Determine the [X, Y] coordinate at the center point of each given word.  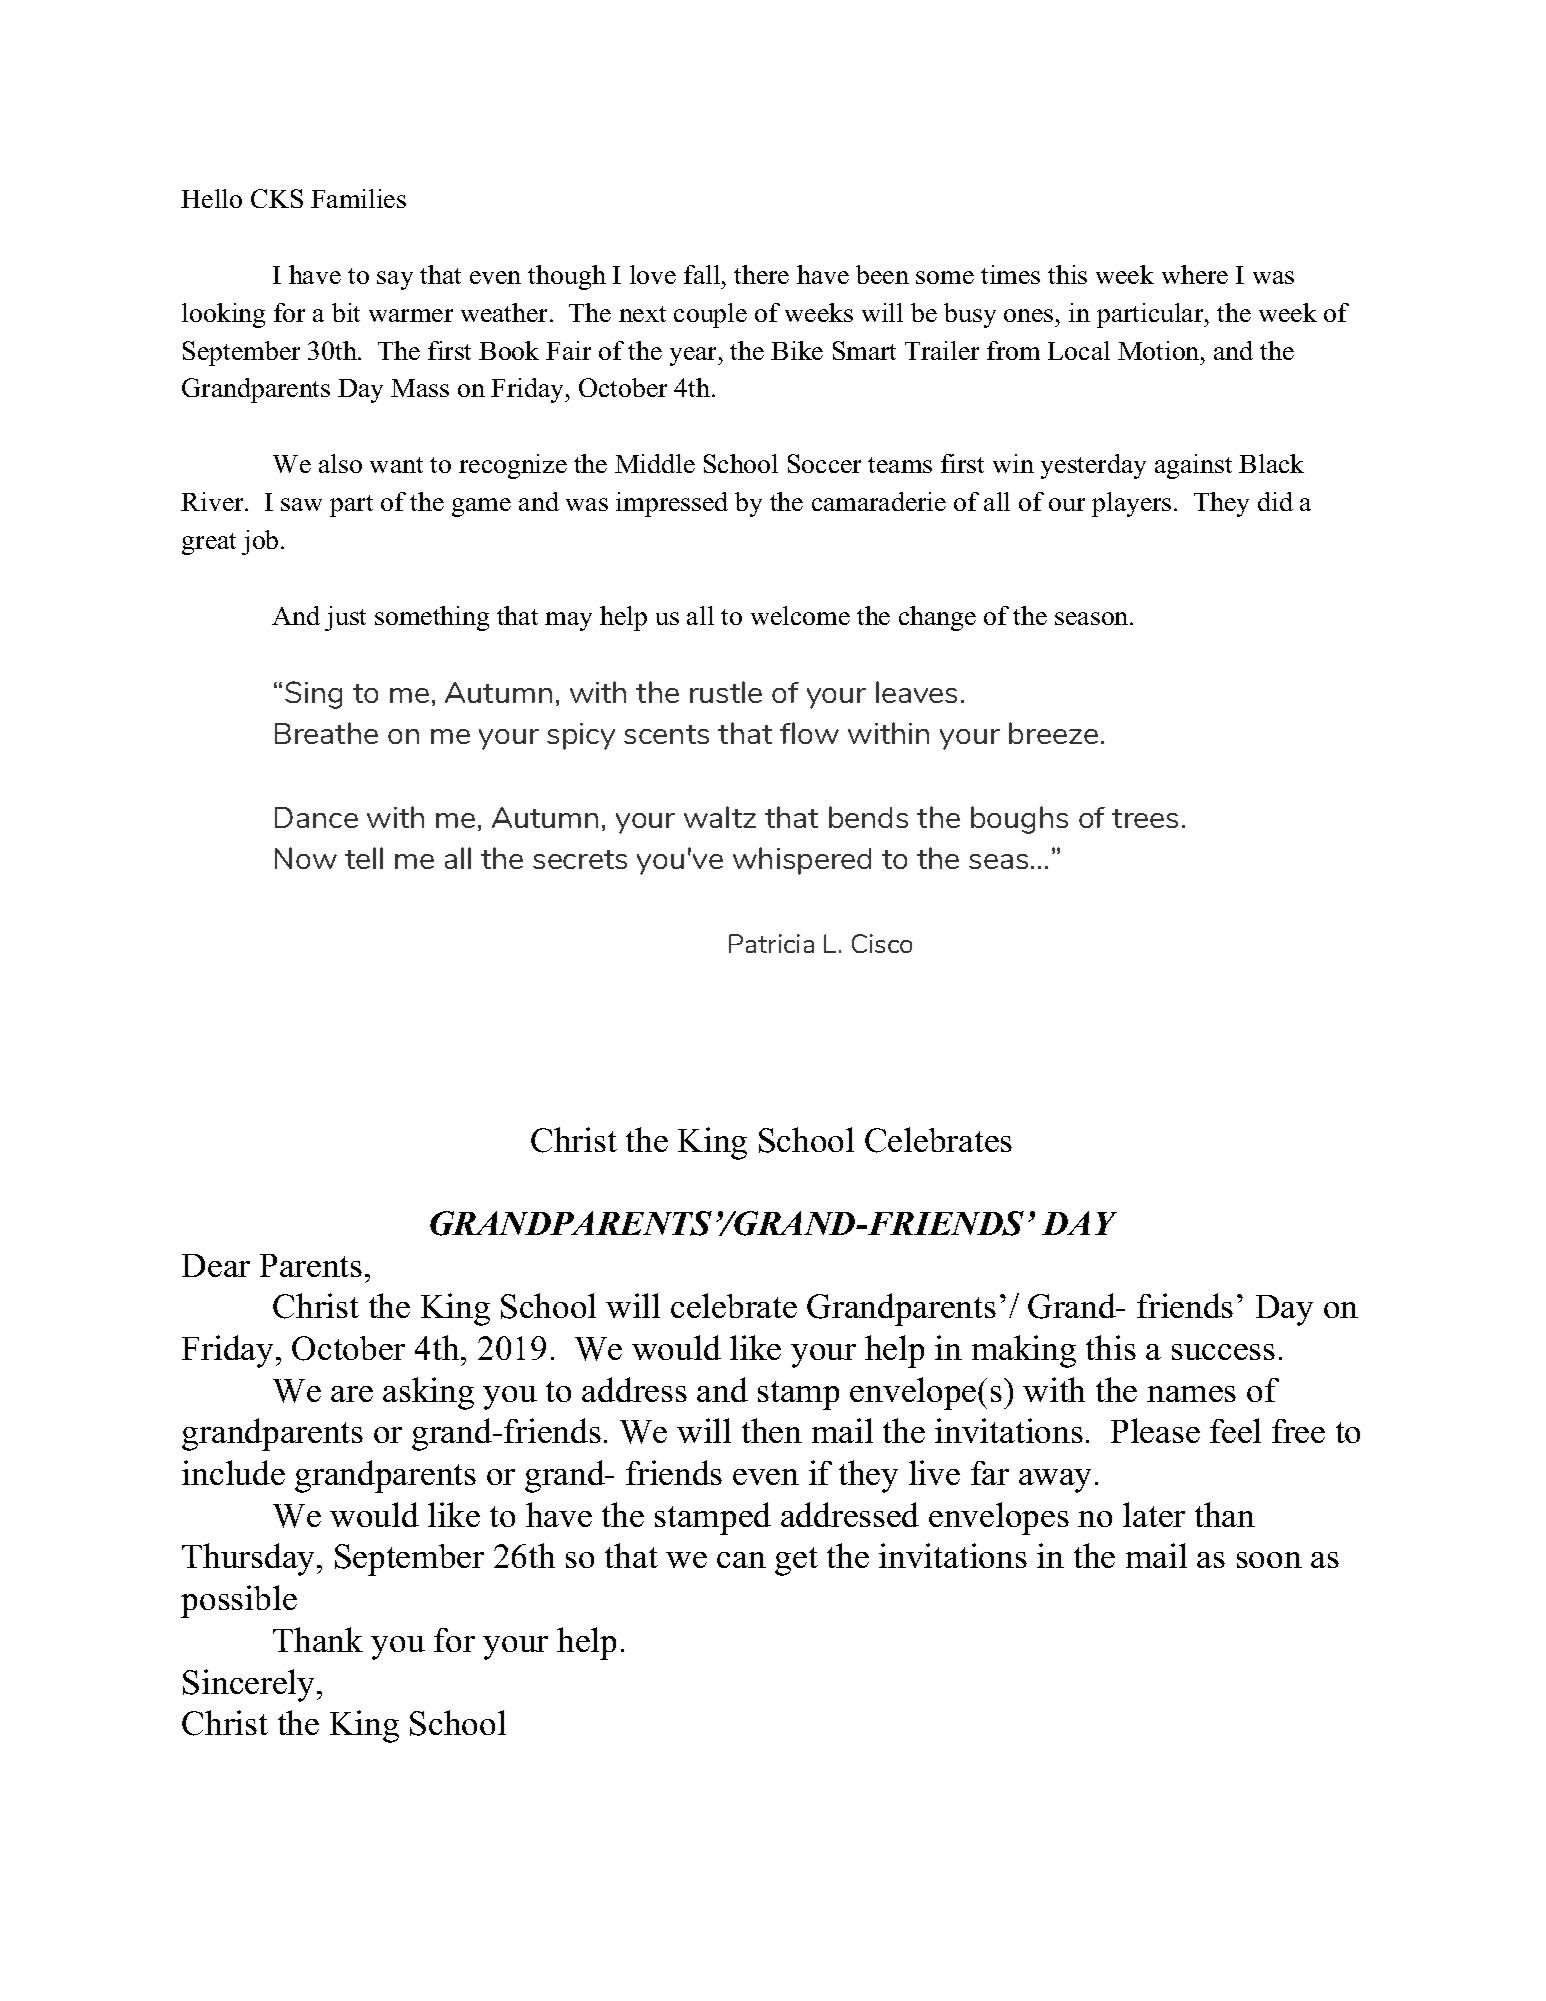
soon [1269, 1560]
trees [1145, 818]
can [741, 1560]
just [345, 618]
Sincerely [250, 1685]
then [772, 1430]
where [1195, 274]
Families [358, 198]
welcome [800, 615]
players [1131, 504]
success [1223, 1352]
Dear [216, 1265]
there [761, 274]
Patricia [771, 943]
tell [364, 858]
